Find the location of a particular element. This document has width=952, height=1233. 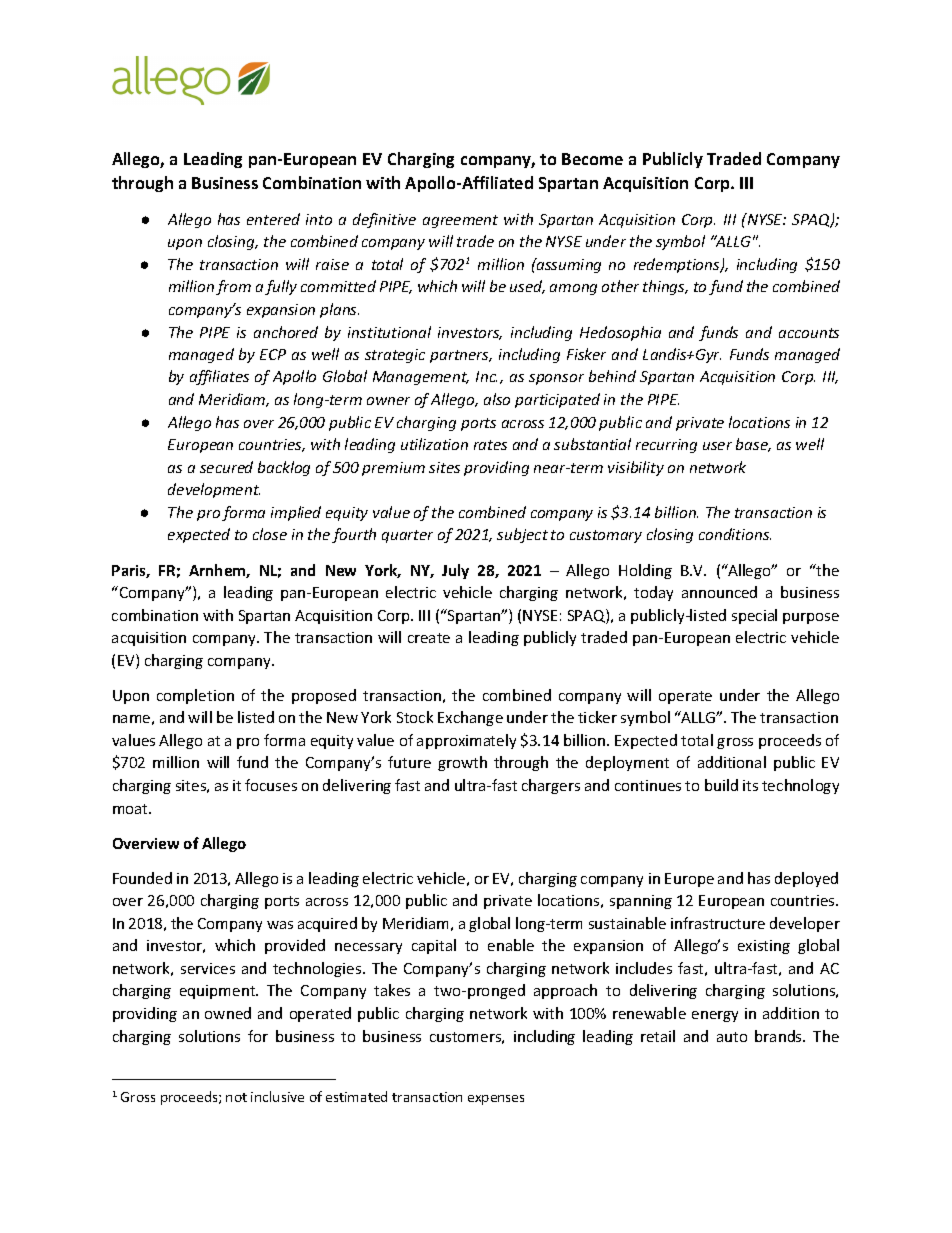

build is located at coordinates (721, 785).
